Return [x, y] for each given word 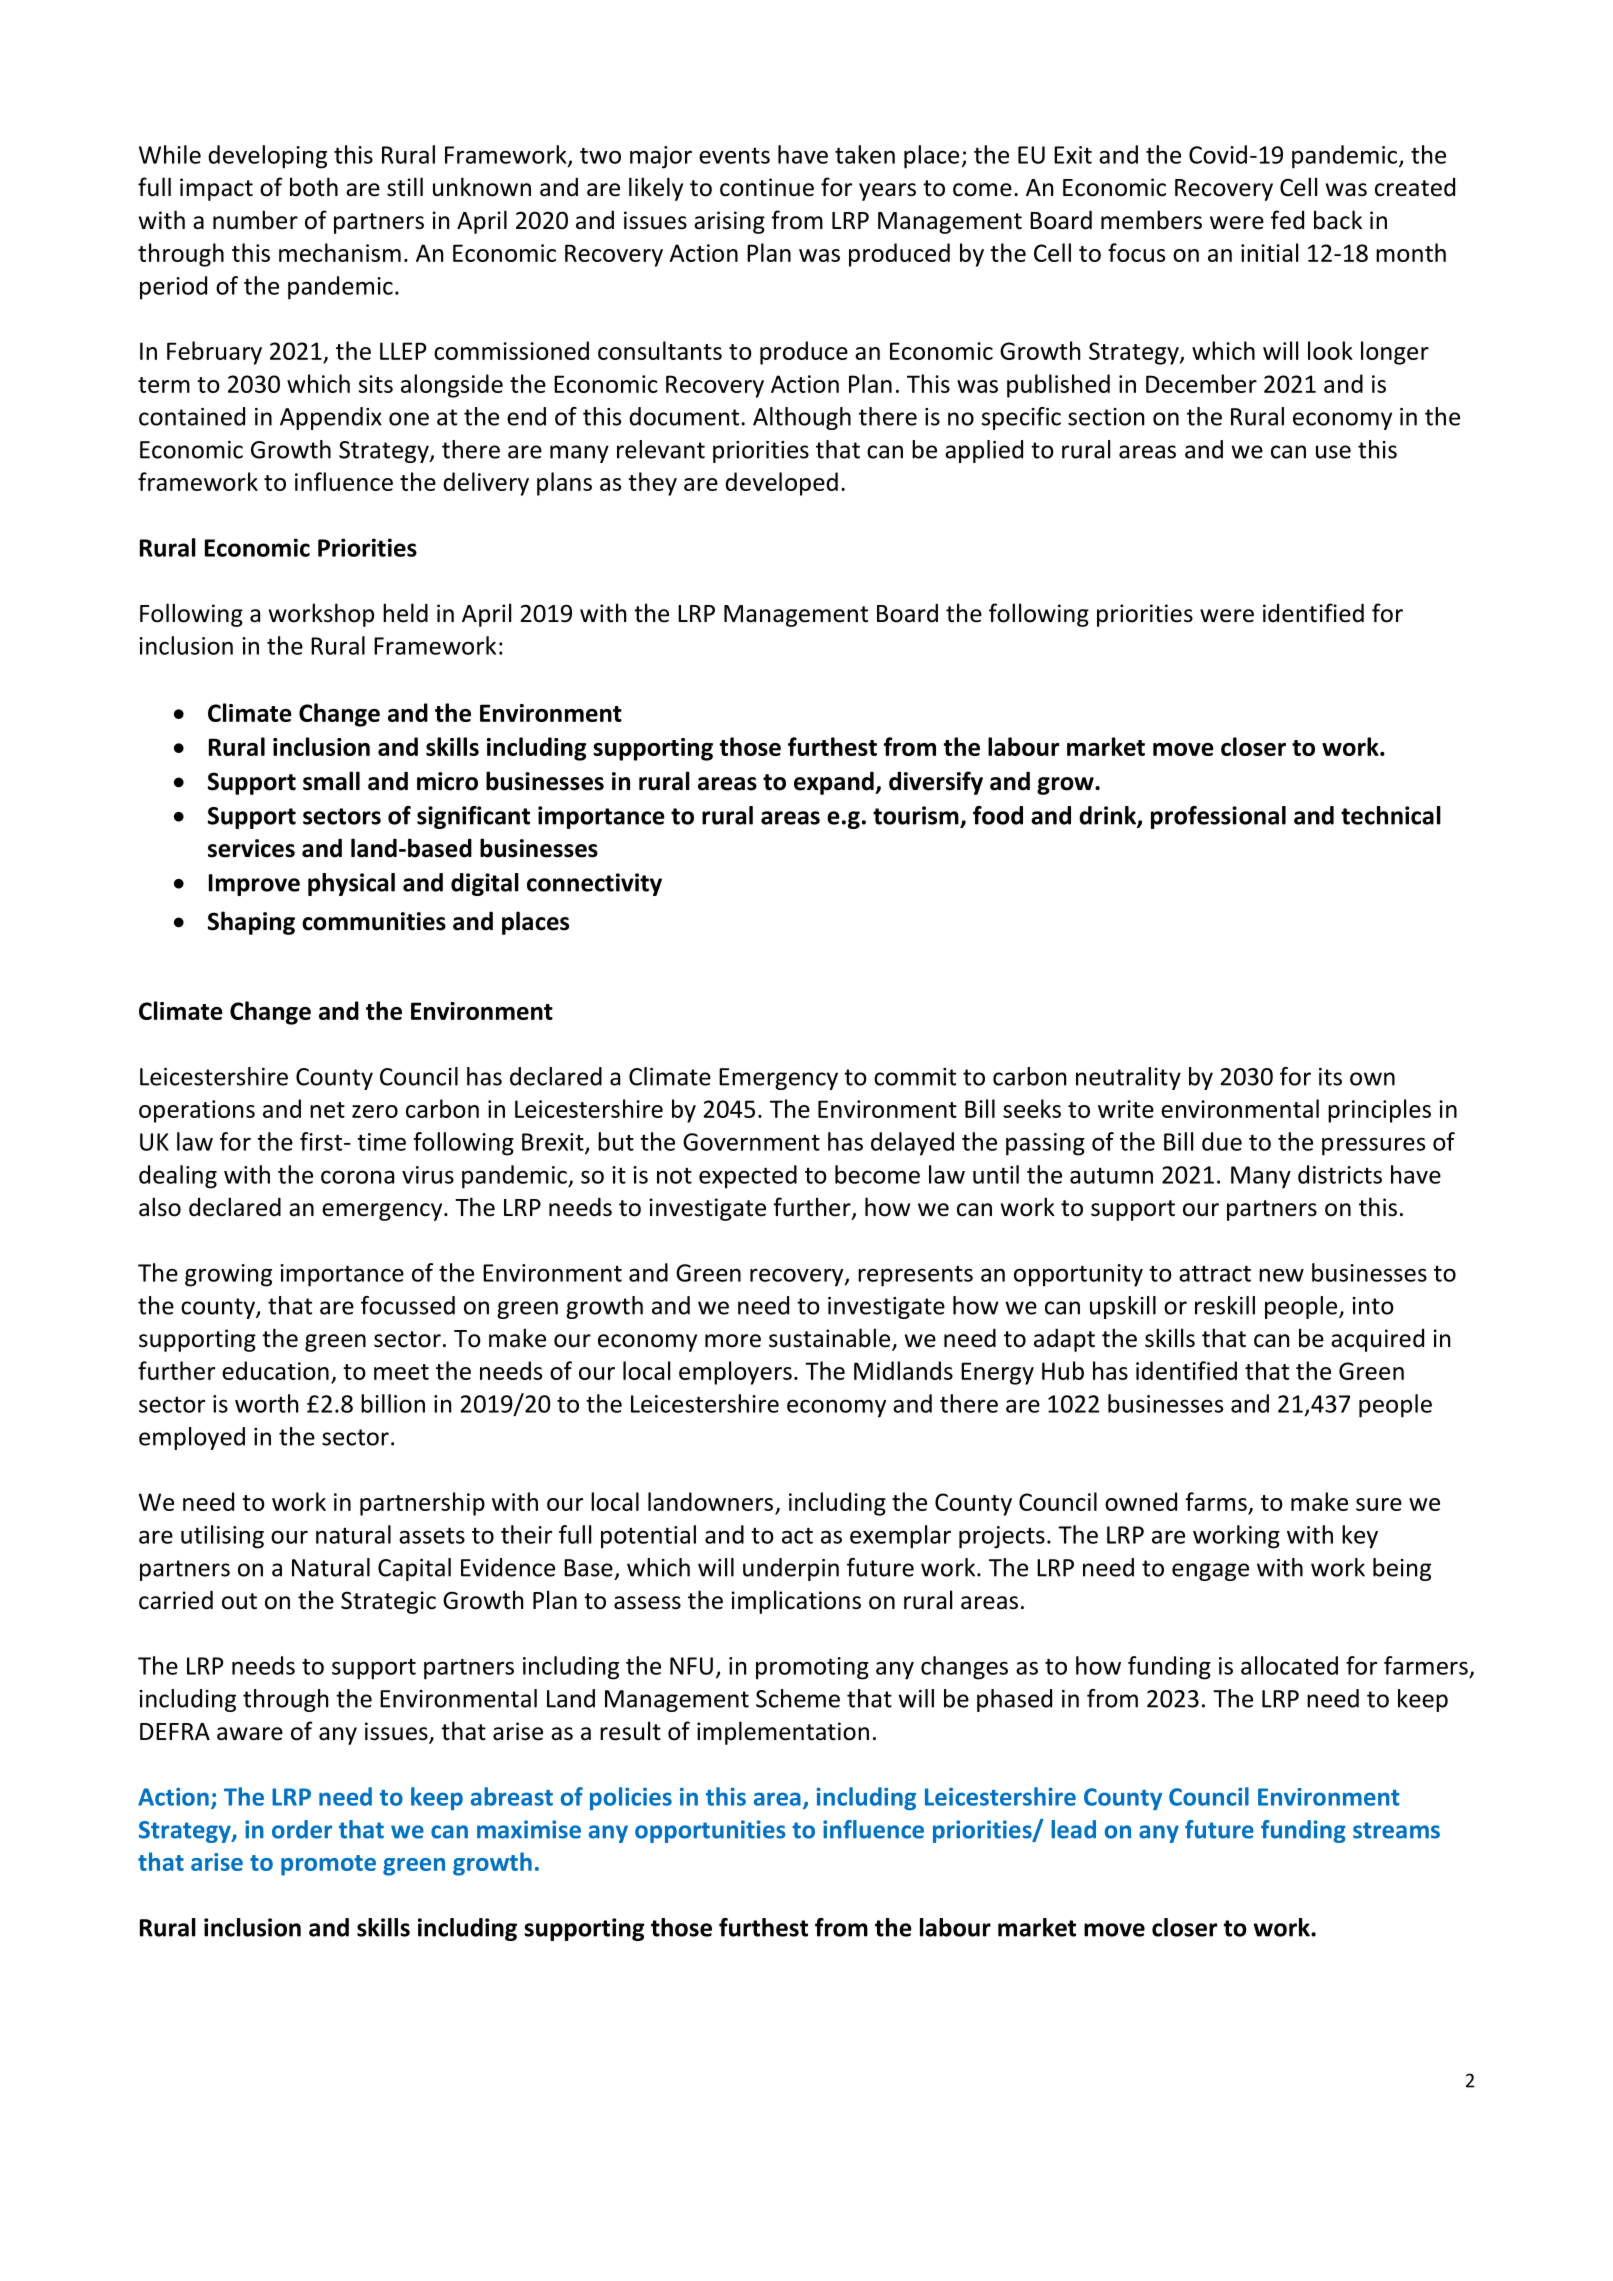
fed [1287, 220]
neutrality [1128, 1078]
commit [915, 1077]
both [314, 187]
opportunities [710, 1831]
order [302, 1829]
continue [767, 187]
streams [1396, 1830]
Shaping [251, 923]
